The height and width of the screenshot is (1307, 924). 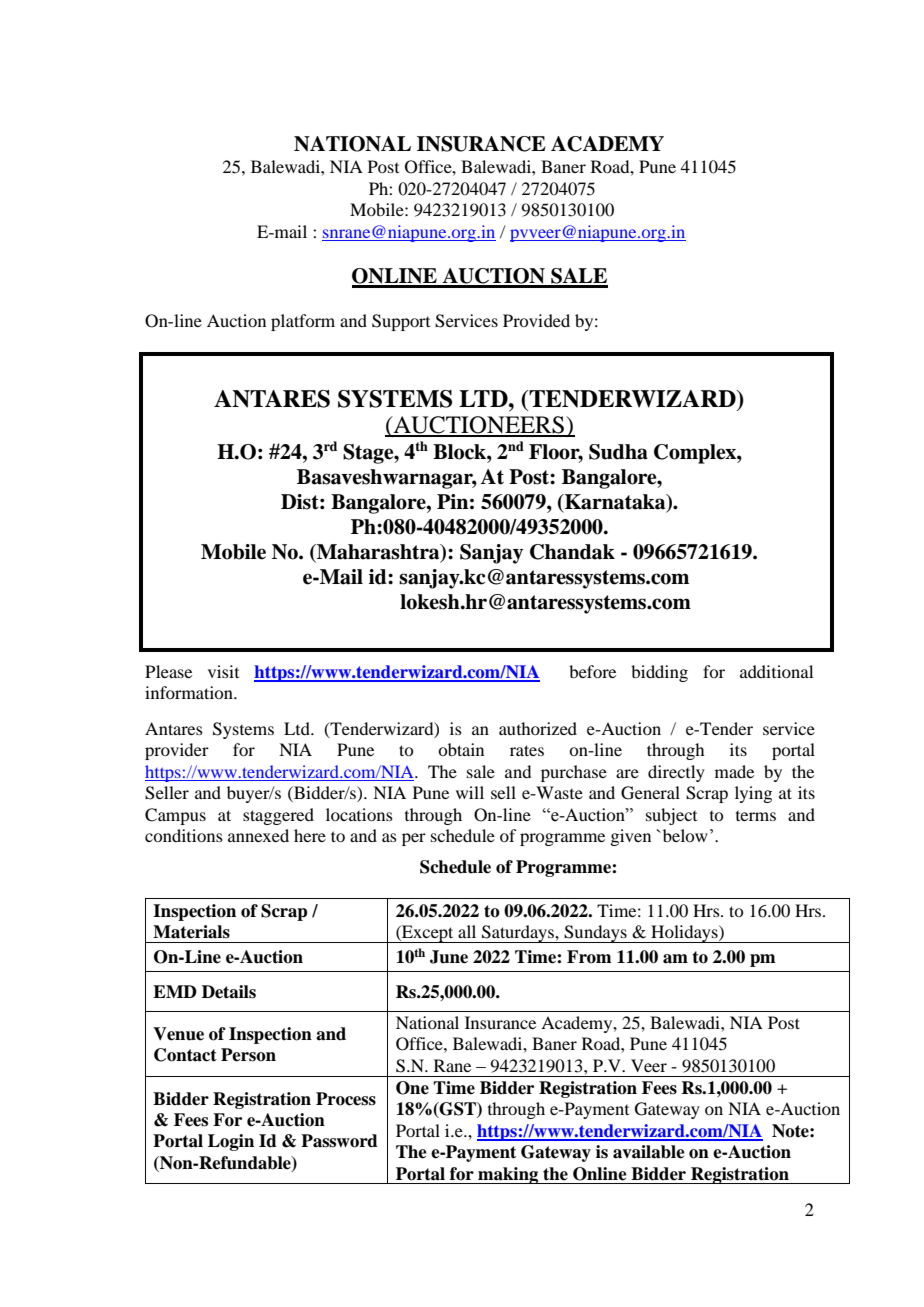 What do you see at coordinates (536, 320) in the screenshot?
I see `Provided` at bounding box center [536, 320].
